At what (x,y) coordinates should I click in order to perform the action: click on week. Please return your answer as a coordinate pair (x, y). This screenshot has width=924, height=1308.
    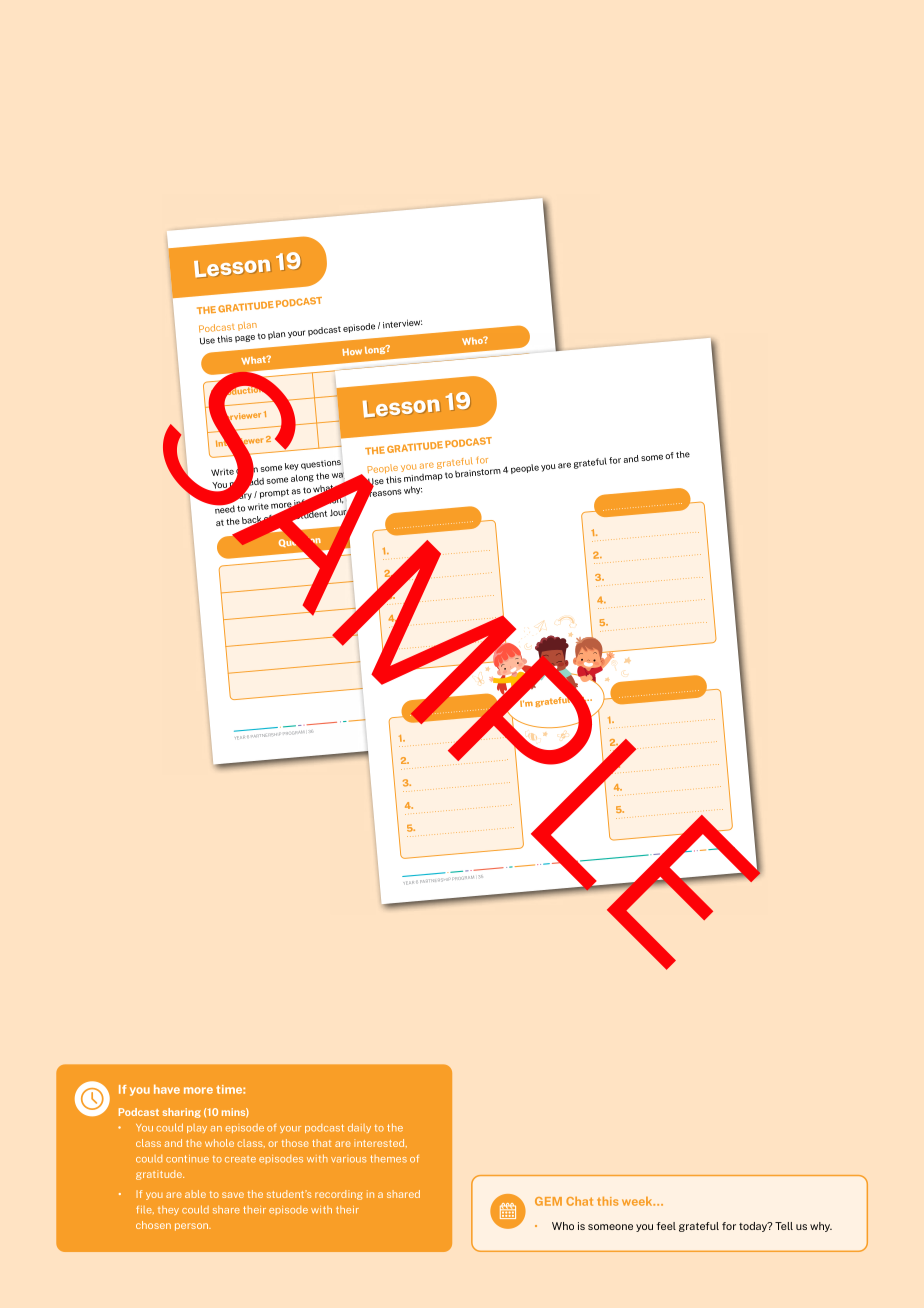
    Looking at the image, I should click on (638, 1201).
